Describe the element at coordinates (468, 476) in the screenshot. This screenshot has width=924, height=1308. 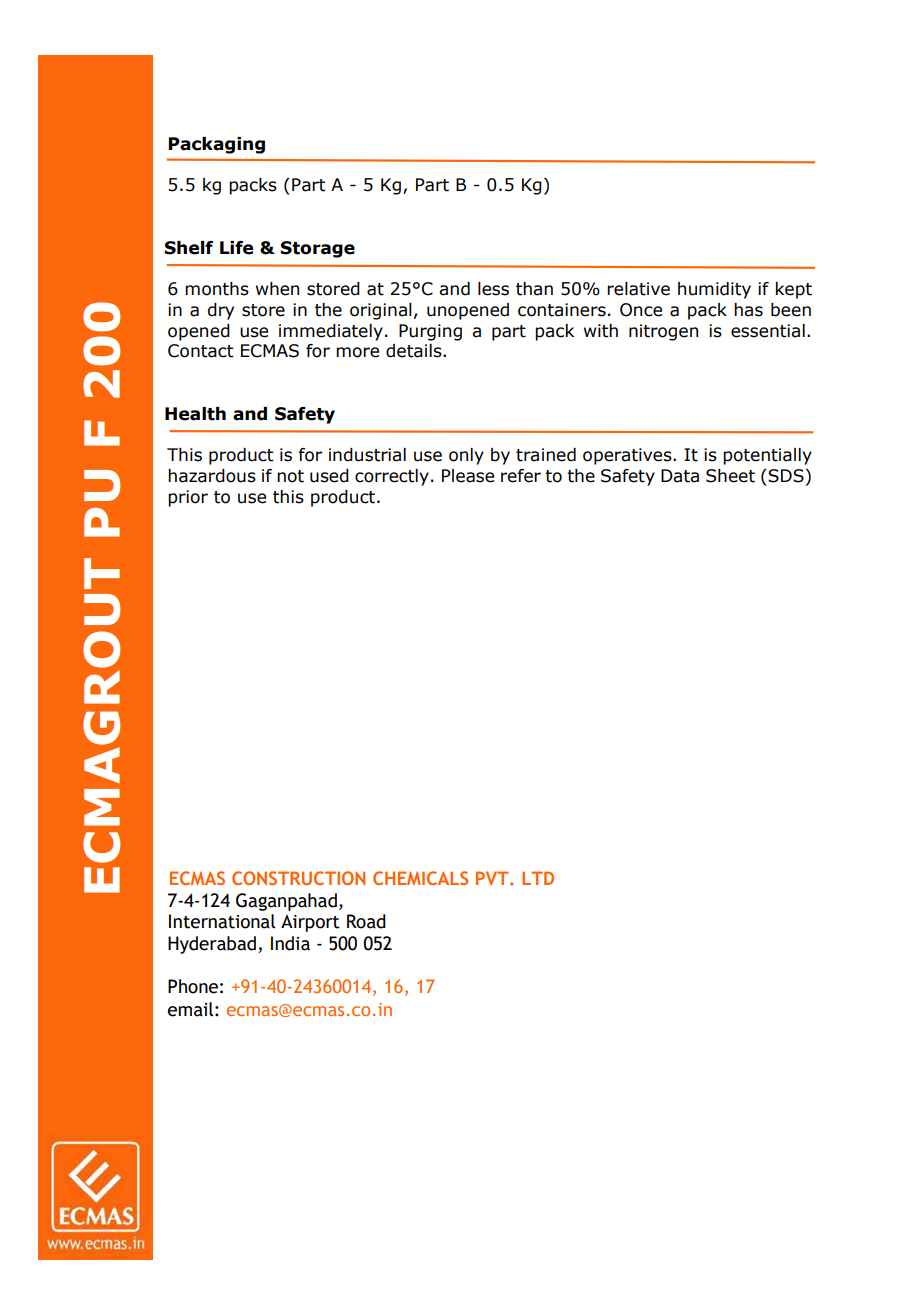
I see `Please` at that location.
